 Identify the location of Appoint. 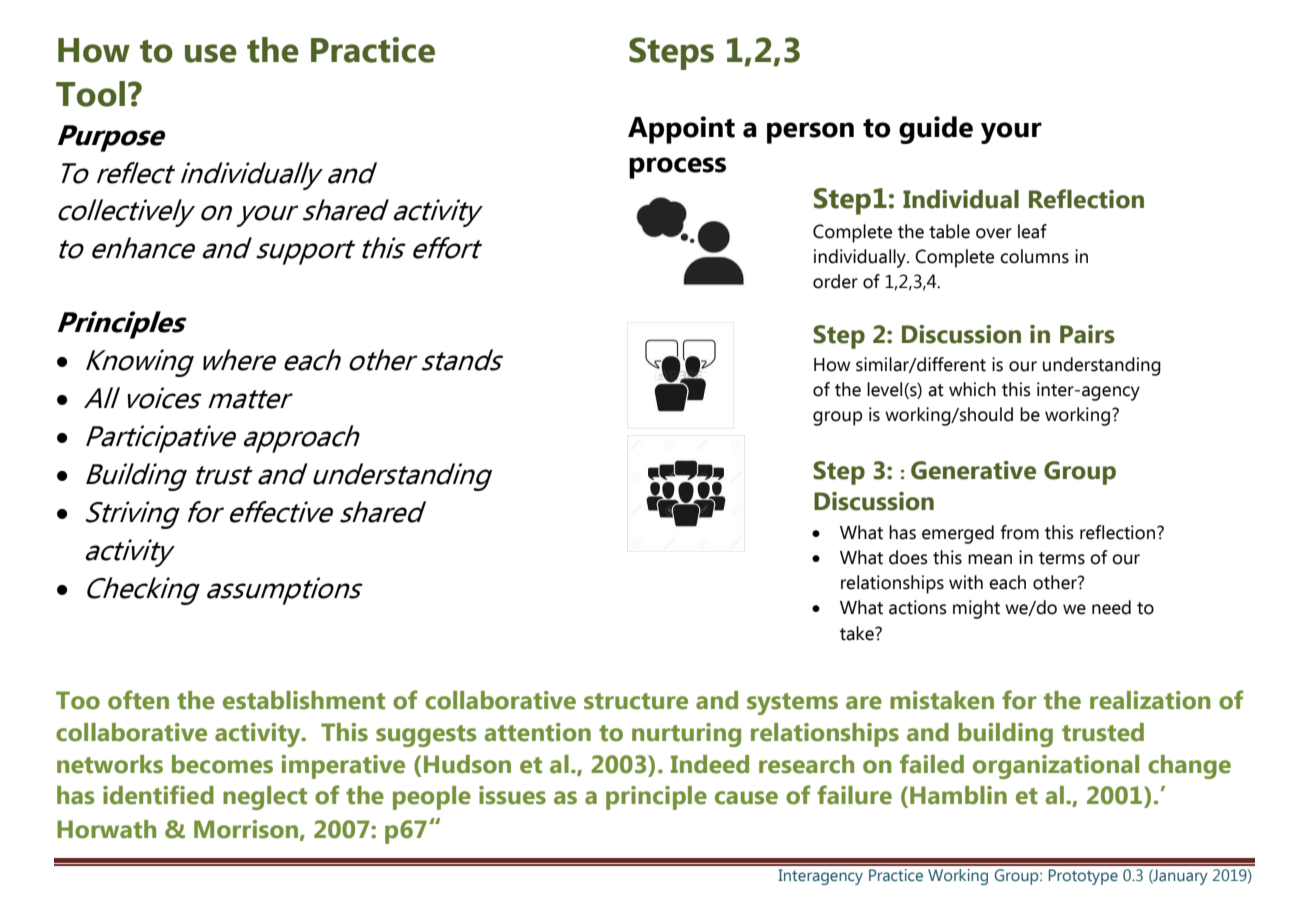
(681, 130).
